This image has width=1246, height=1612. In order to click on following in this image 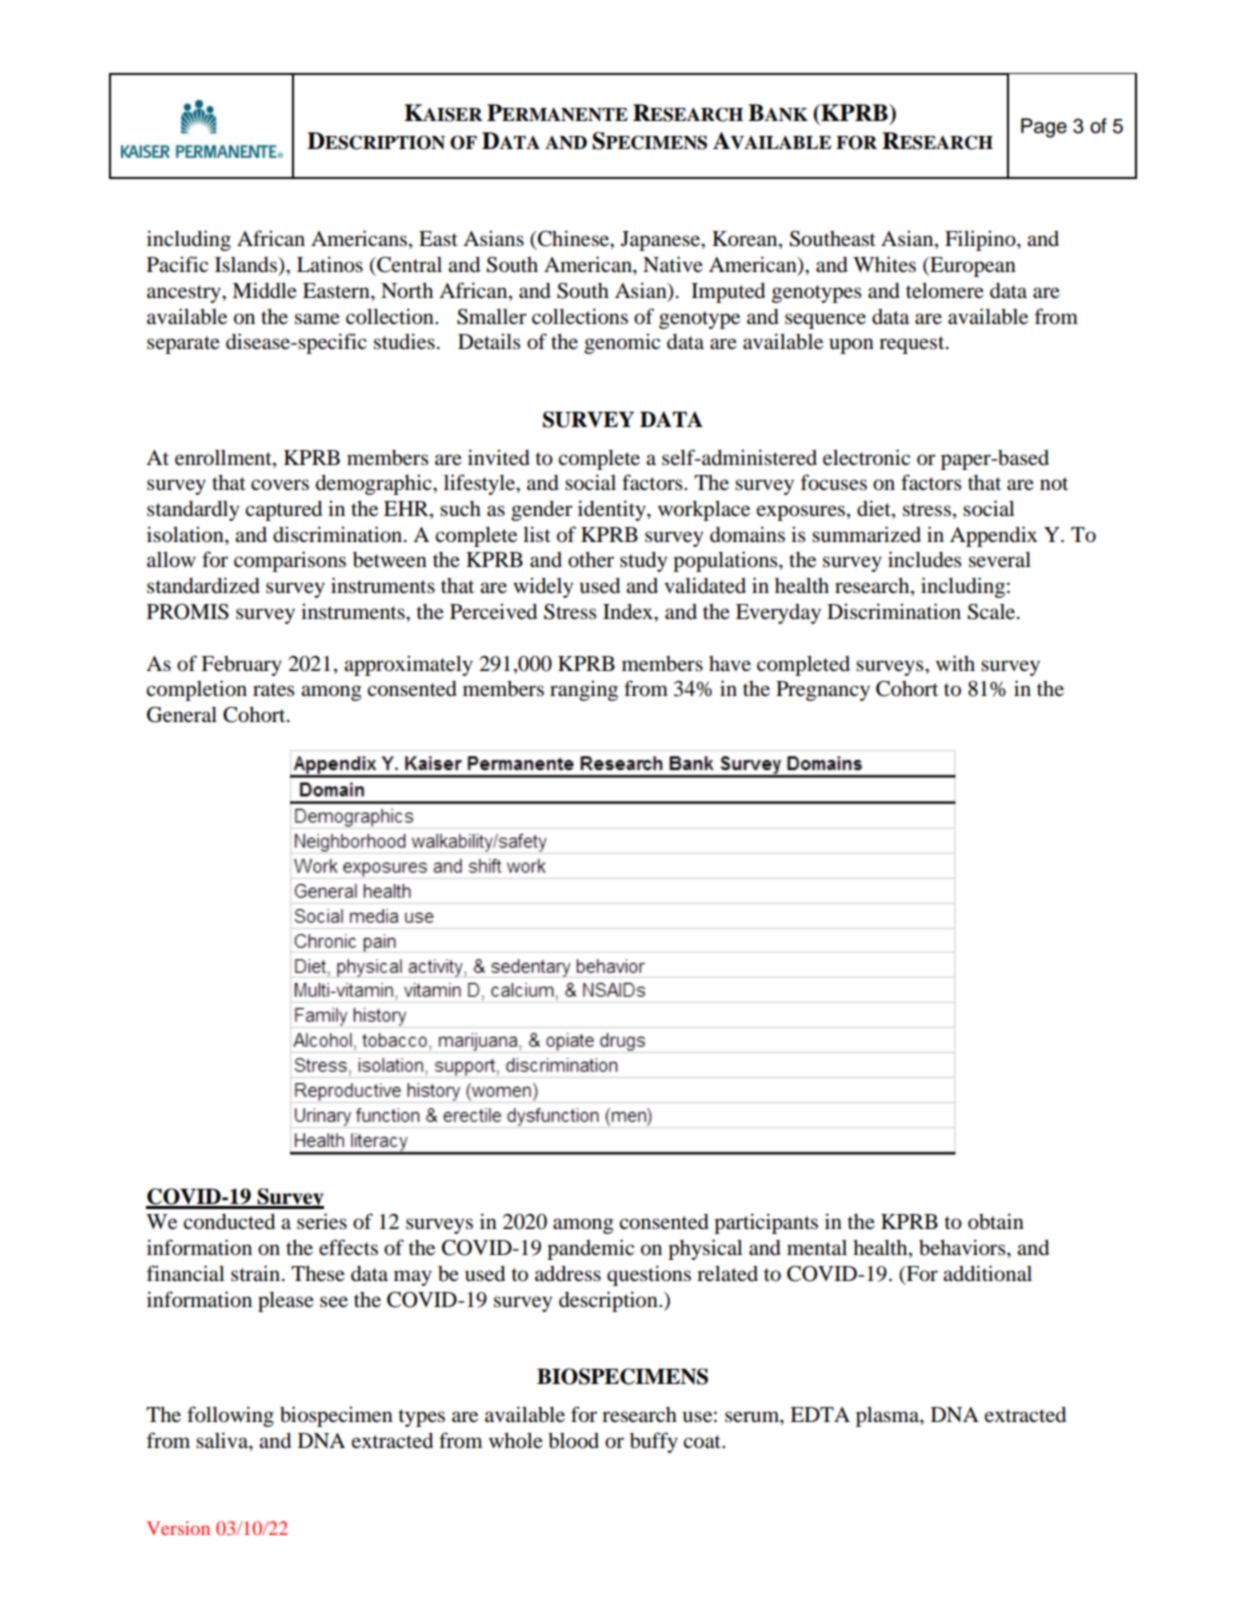, I will do `click(230, 1416)`.
